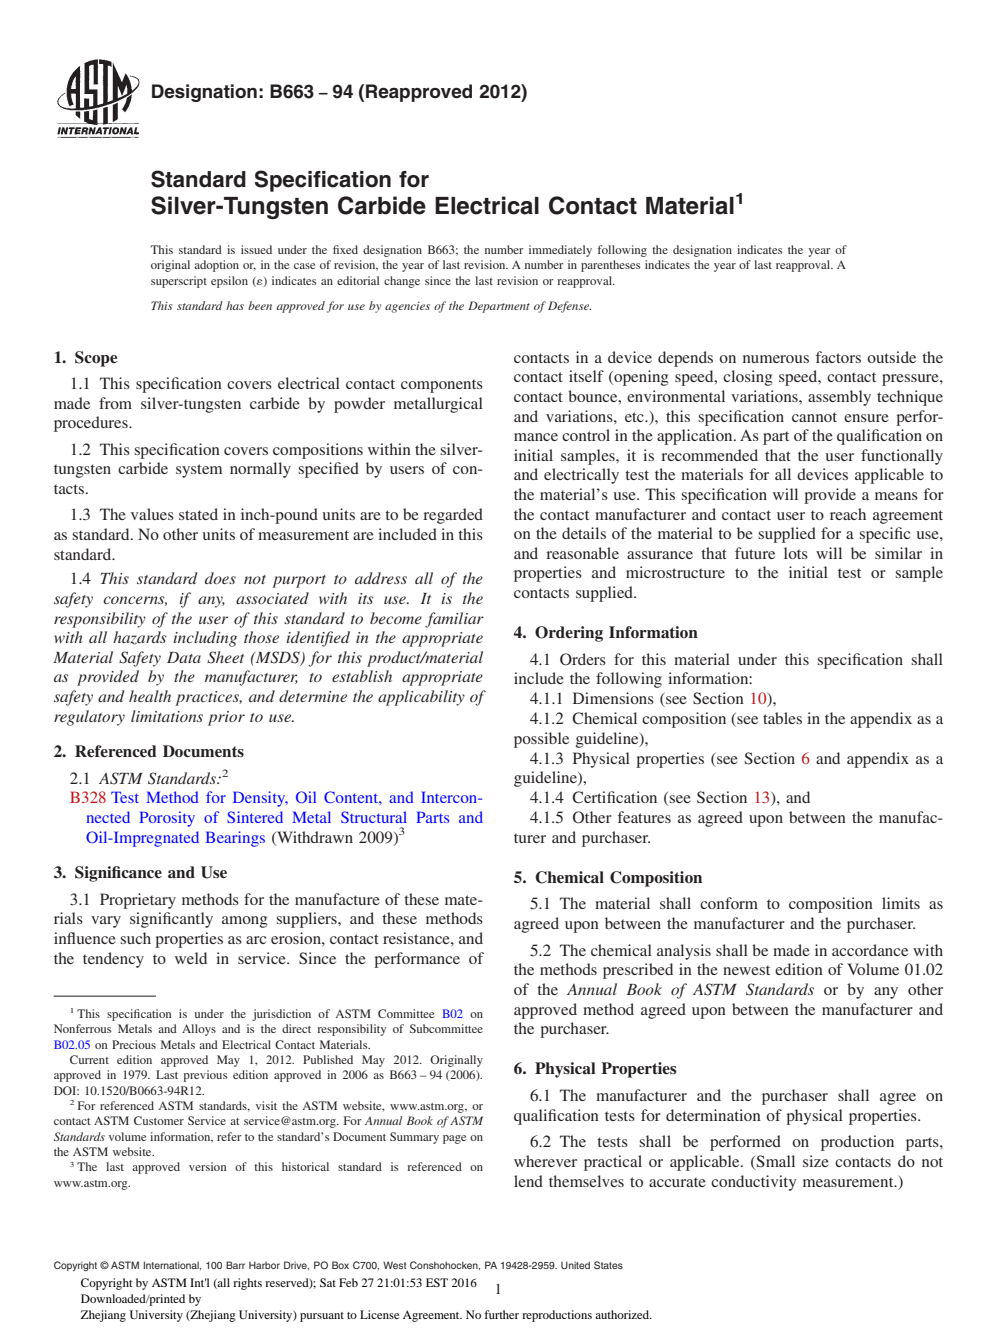  I want to click on accordance, so click(870, 950).
